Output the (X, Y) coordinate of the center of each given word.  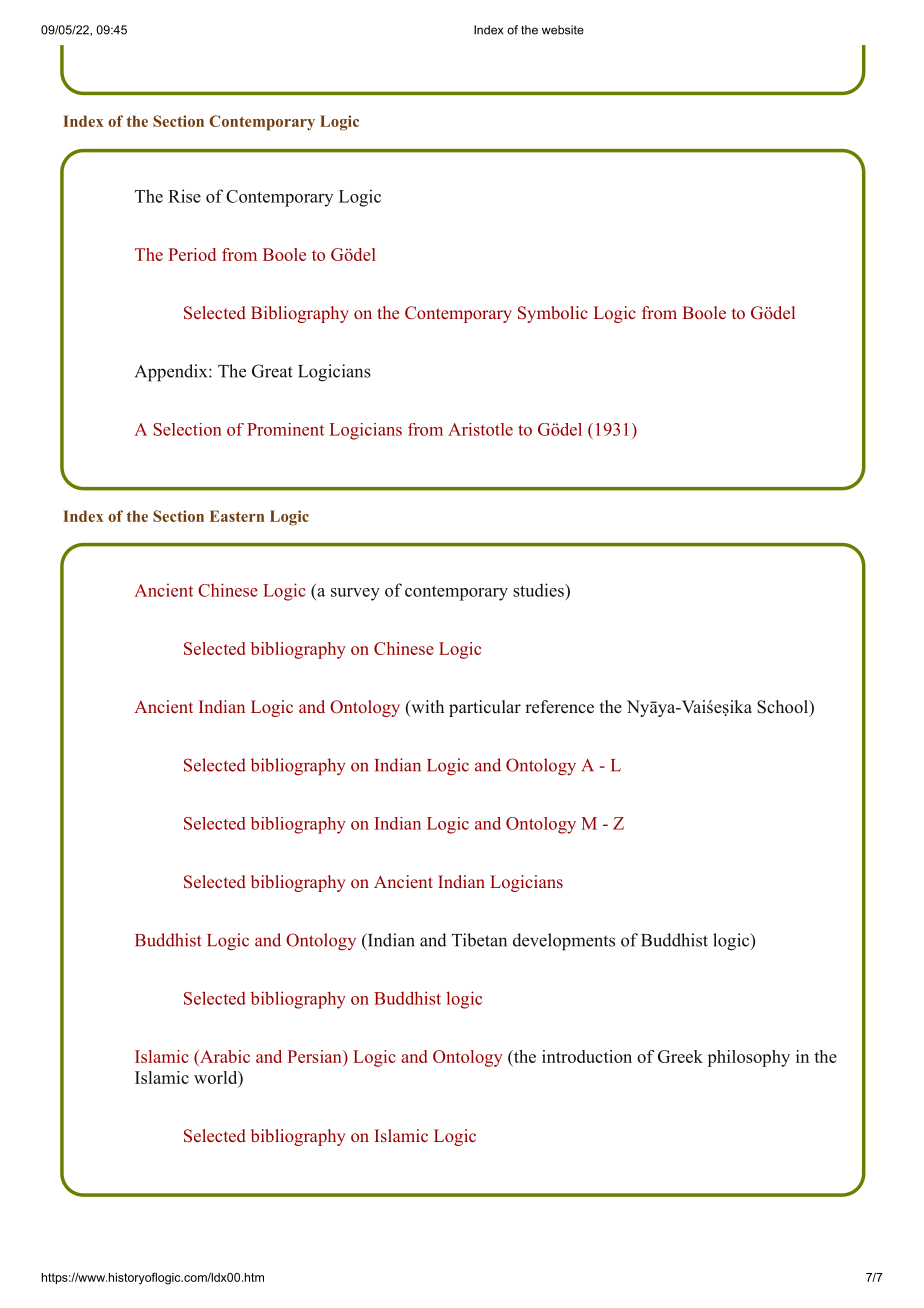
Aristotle (480, 429)
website (563, 30)
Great (272, 371)
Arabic (224, 1056)
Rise (184, 196)
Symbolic (553, 314)
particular (485, 708)
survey (355, 594)
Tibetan (479, 940)
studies (539, 590)
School (783, 707)
